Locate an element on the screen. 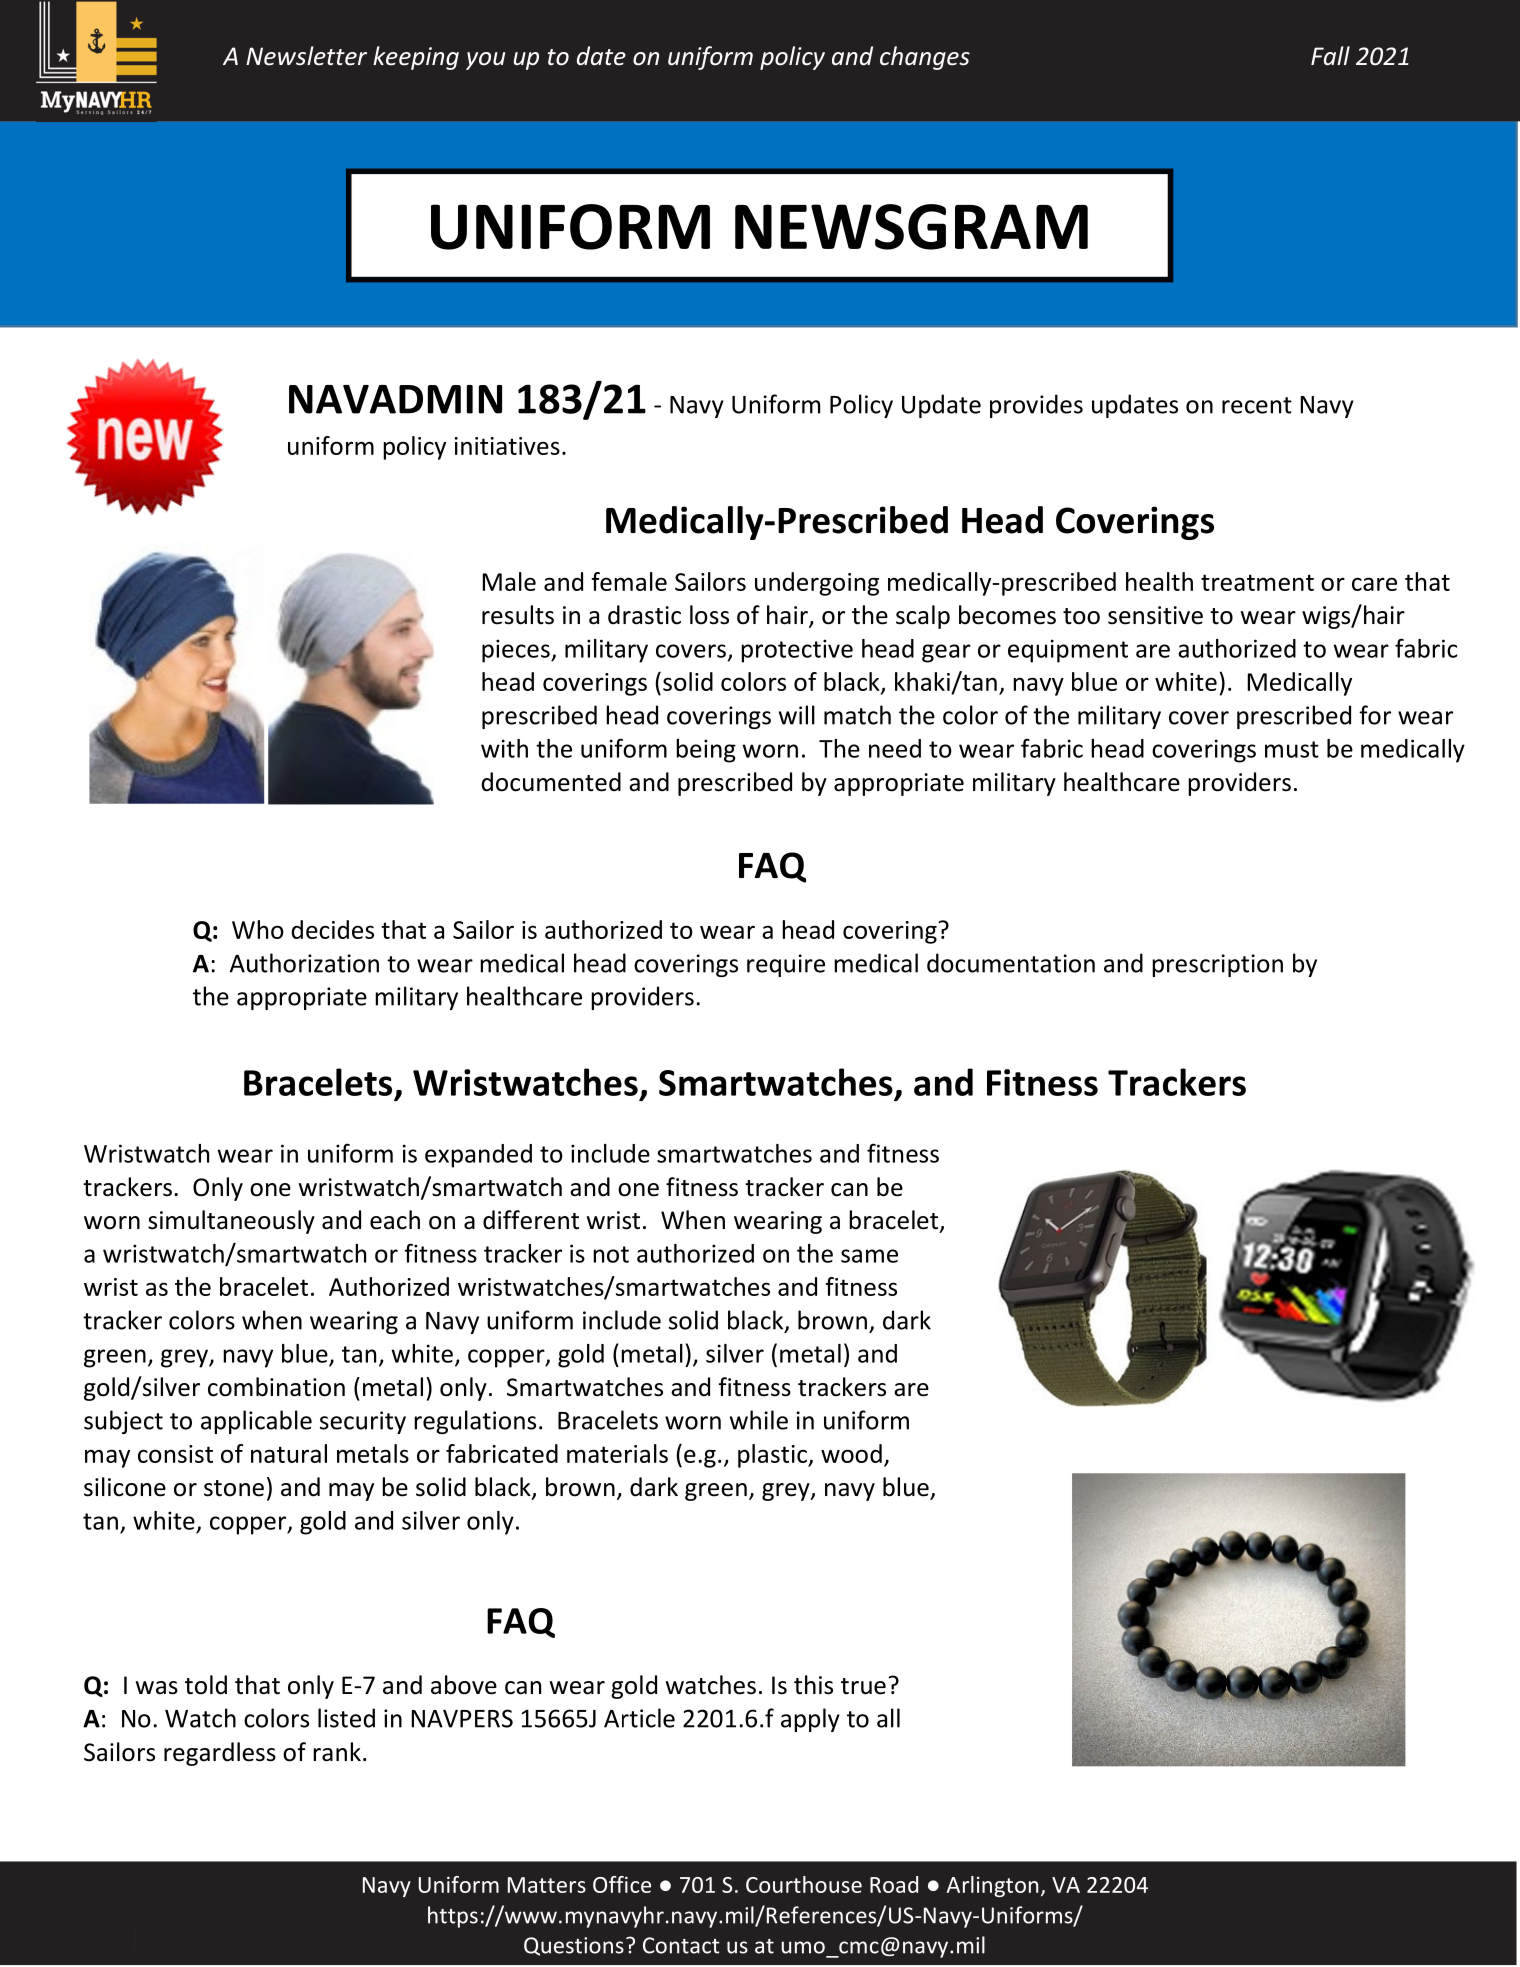 Image resolution: width=1520 pixels, height=1967 pixels. changes is located at coordinates (925, 58).
